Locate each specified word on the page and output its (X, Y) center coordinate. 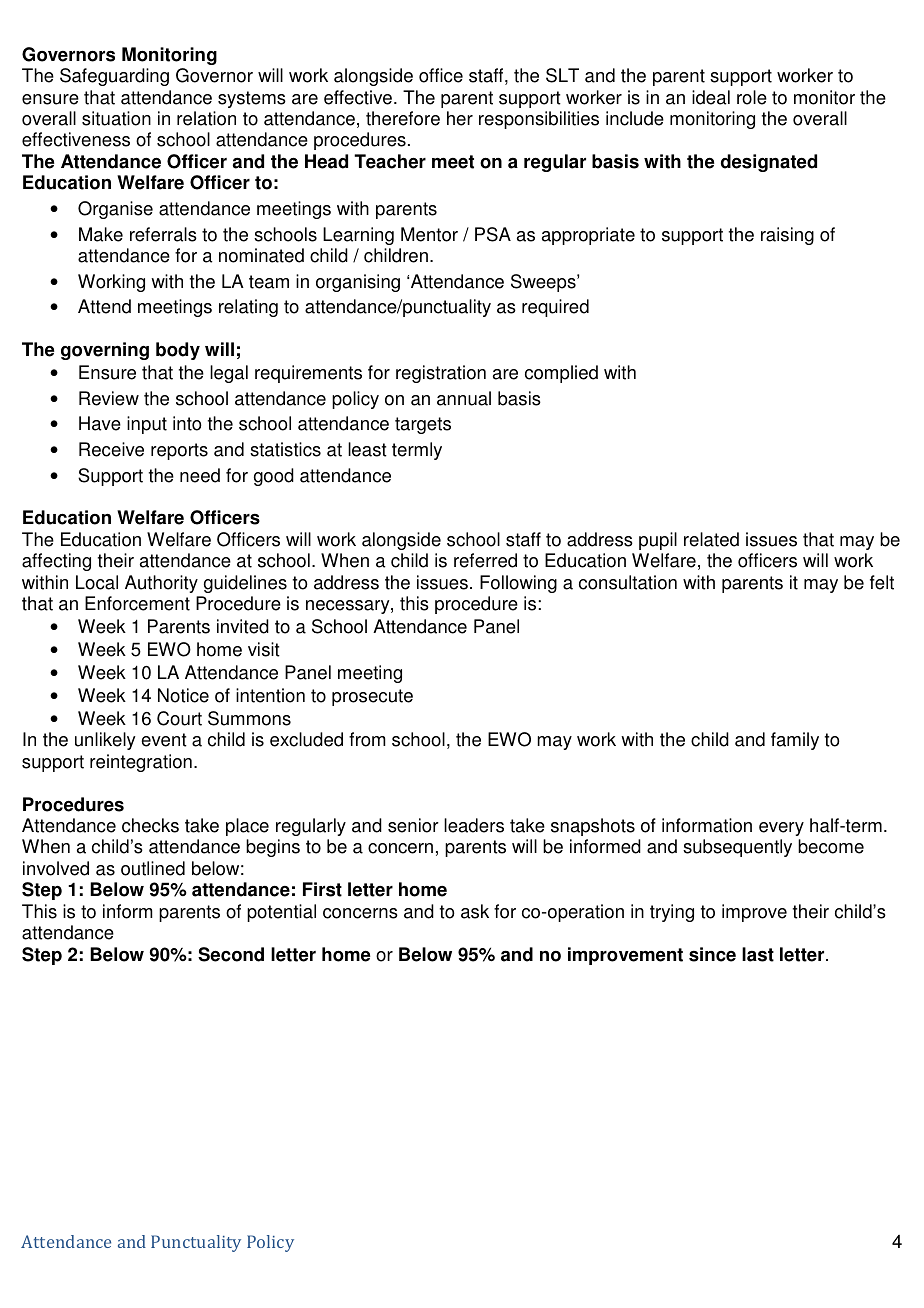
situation (116, 118)
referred (485, 560)
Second (231, 954)
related (711, 539)
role (752, 97)
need (200, 475)
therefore (403, 118)
